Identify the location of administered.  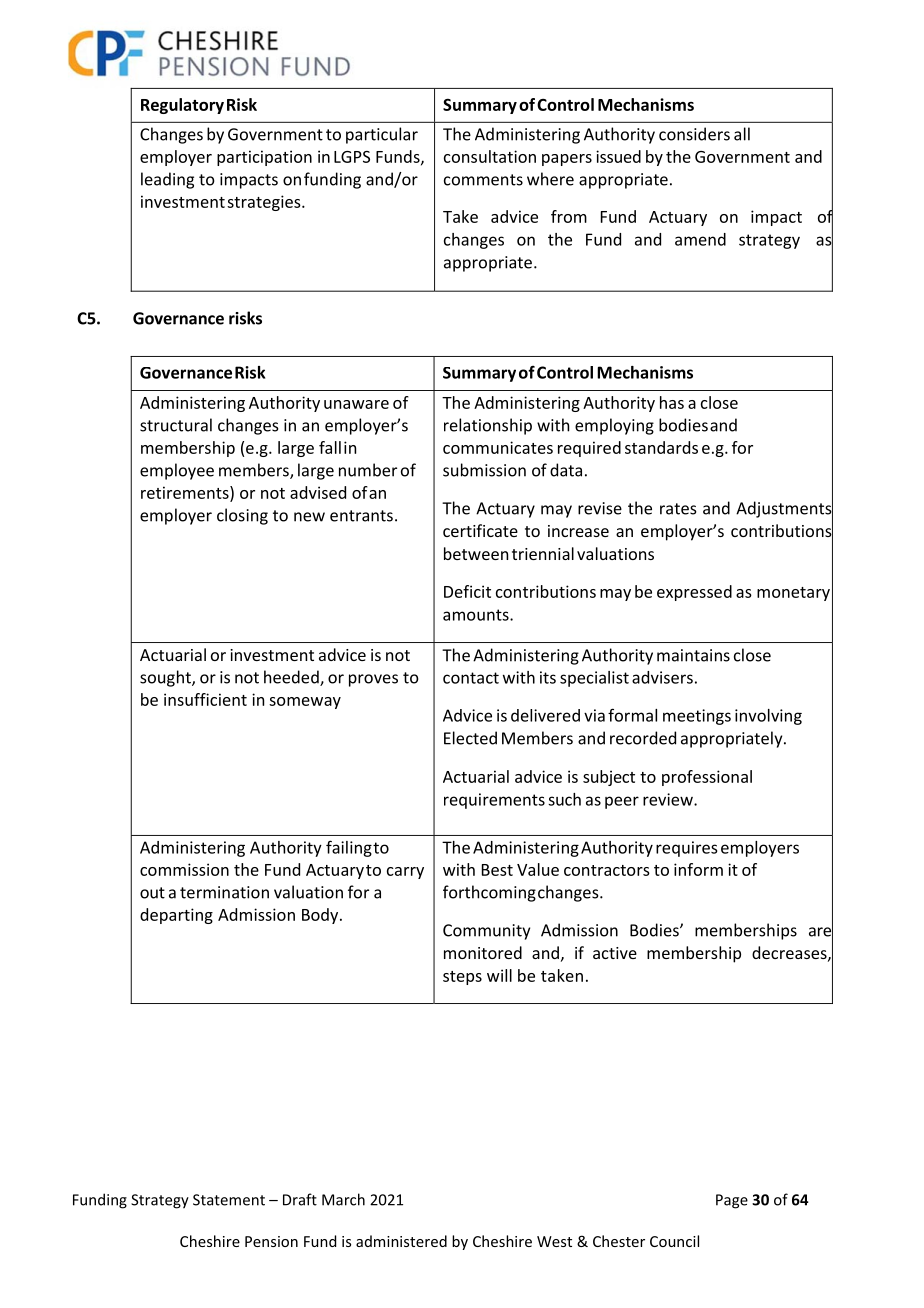
(401, 1241).
